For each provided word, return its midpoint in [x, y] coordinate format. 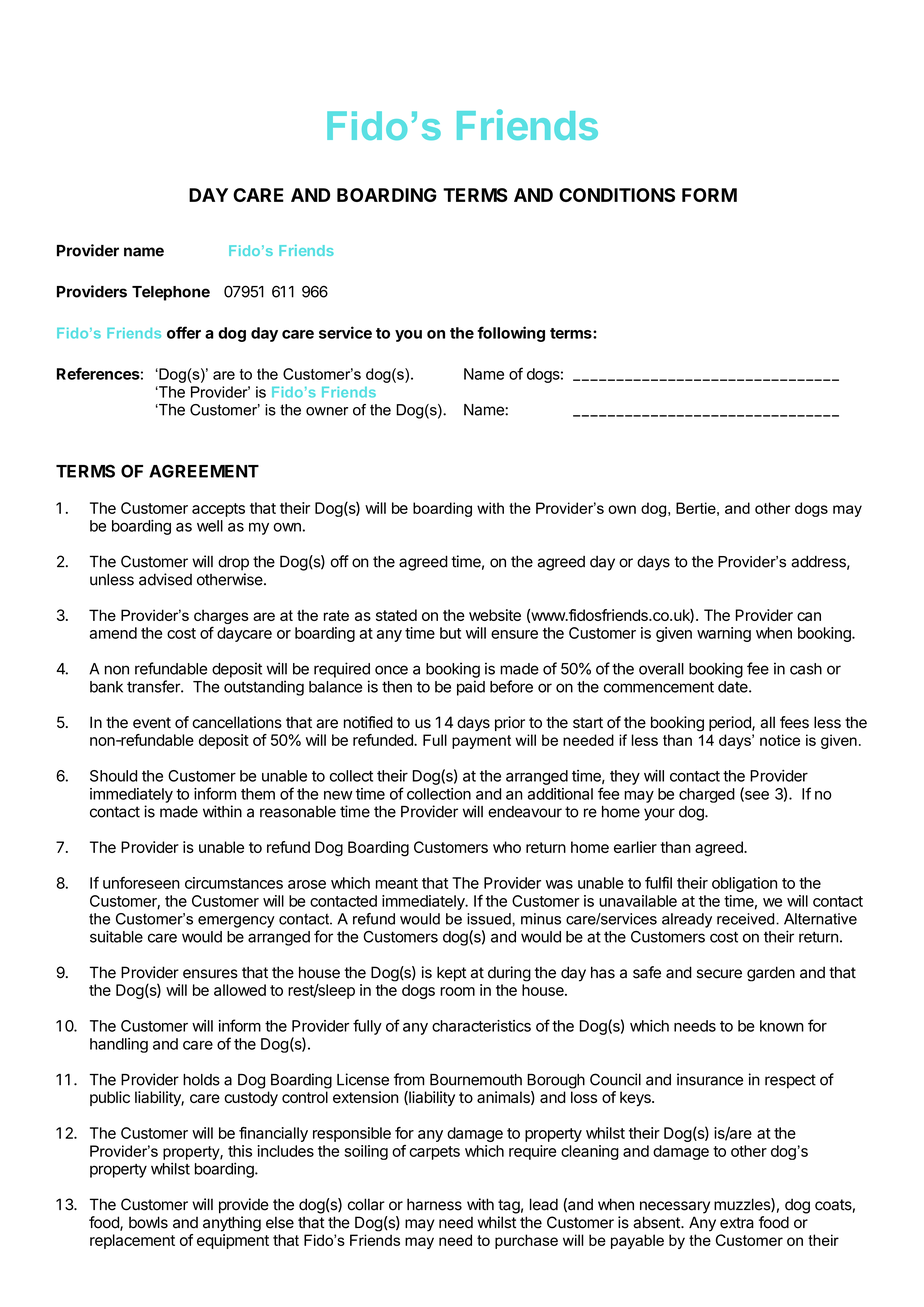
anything [232, 1224]
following [511, 334]
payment [481, 742]
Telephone [171, 293]
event [152, 723]
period [731, 723]
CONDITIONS [617, 195]
